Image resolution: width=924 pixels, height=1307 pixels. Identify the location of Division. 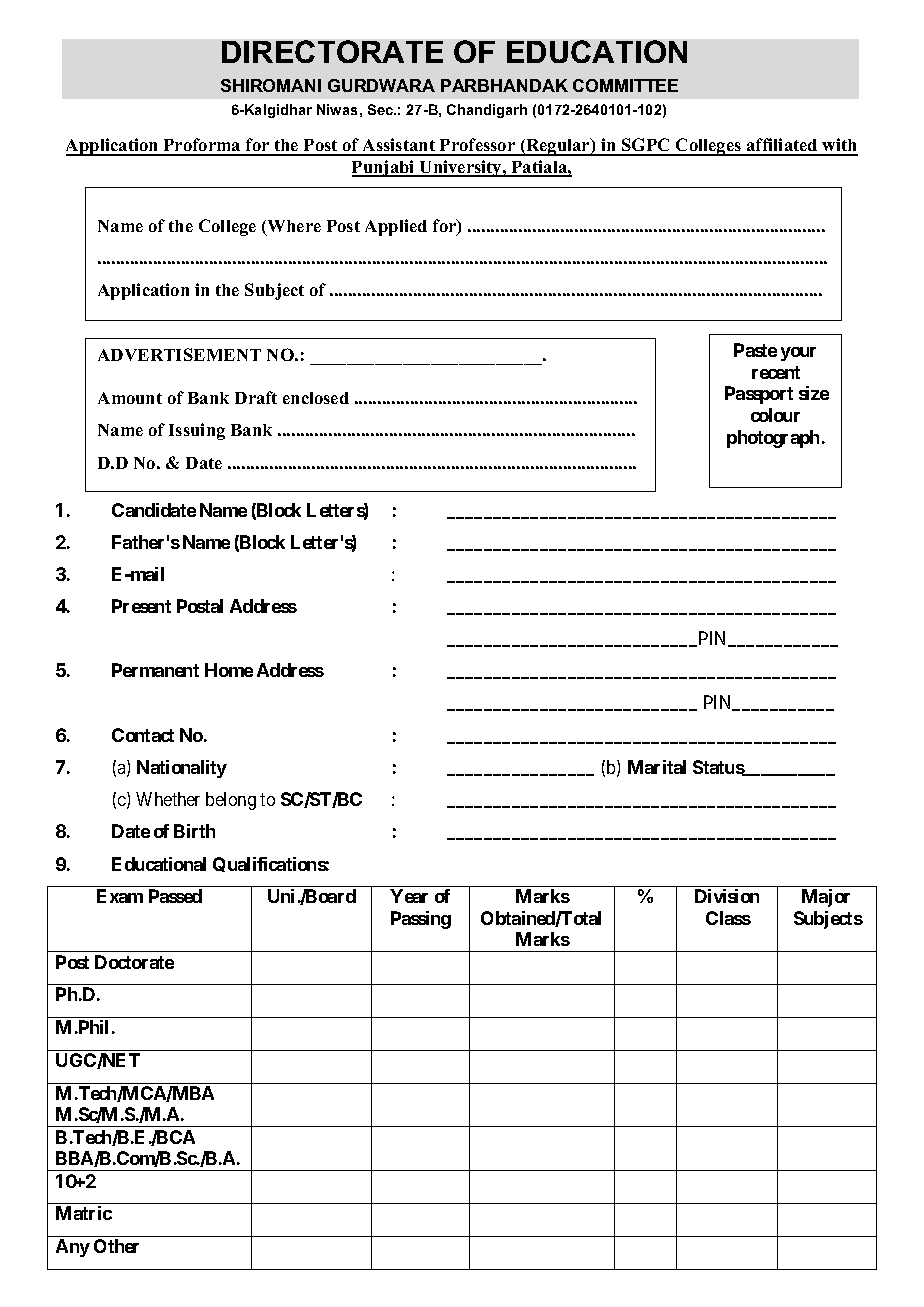
(727, 896).
